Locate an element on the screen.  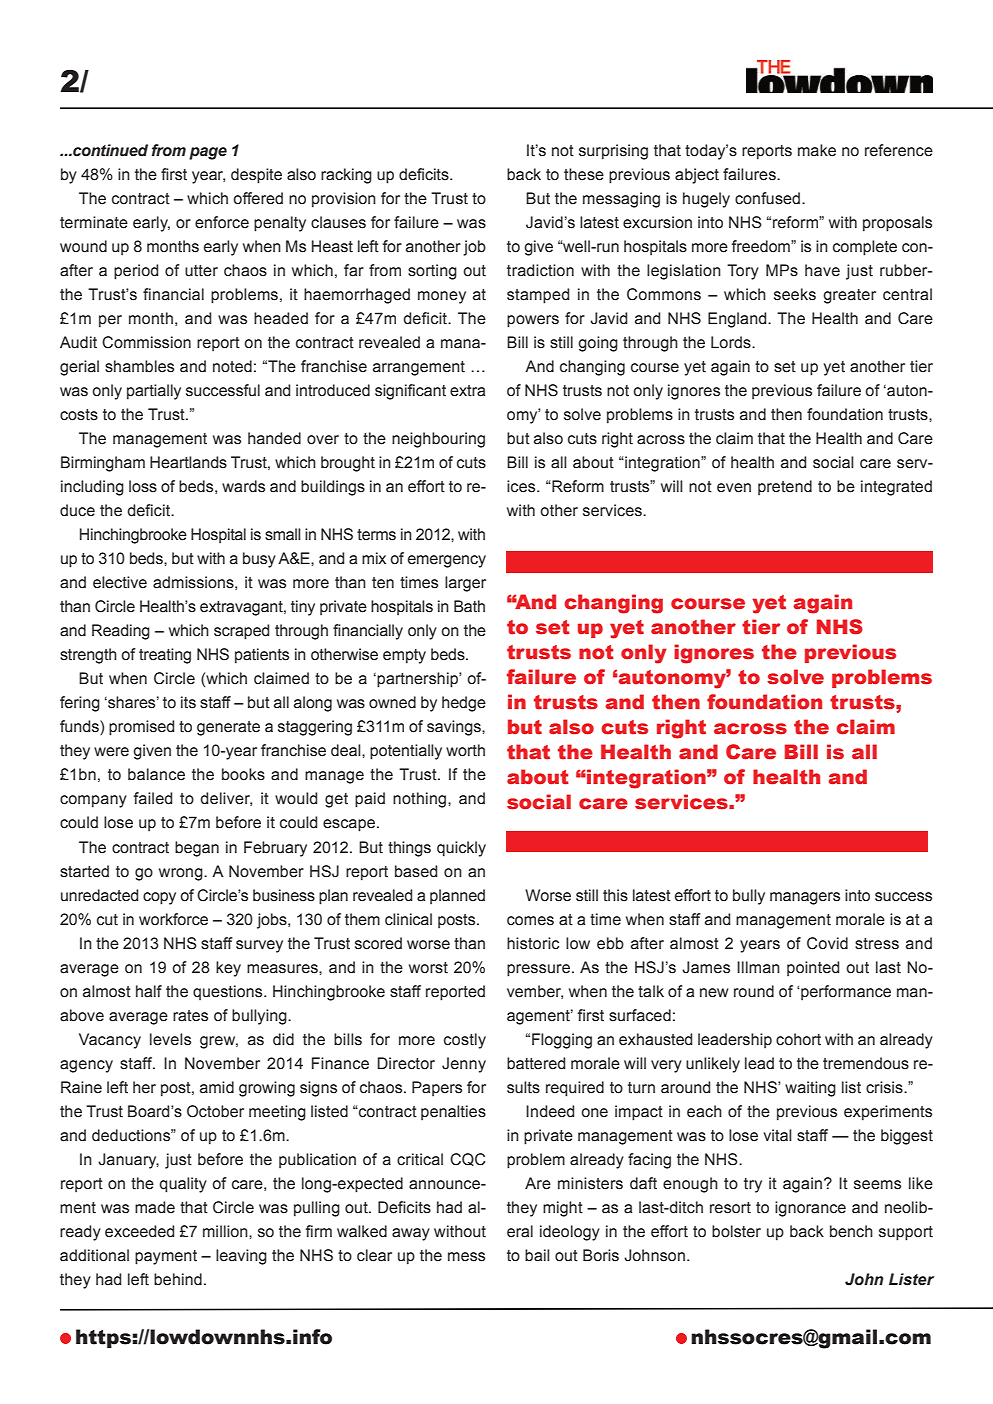
behind is located at coordinates (178, 1279).
